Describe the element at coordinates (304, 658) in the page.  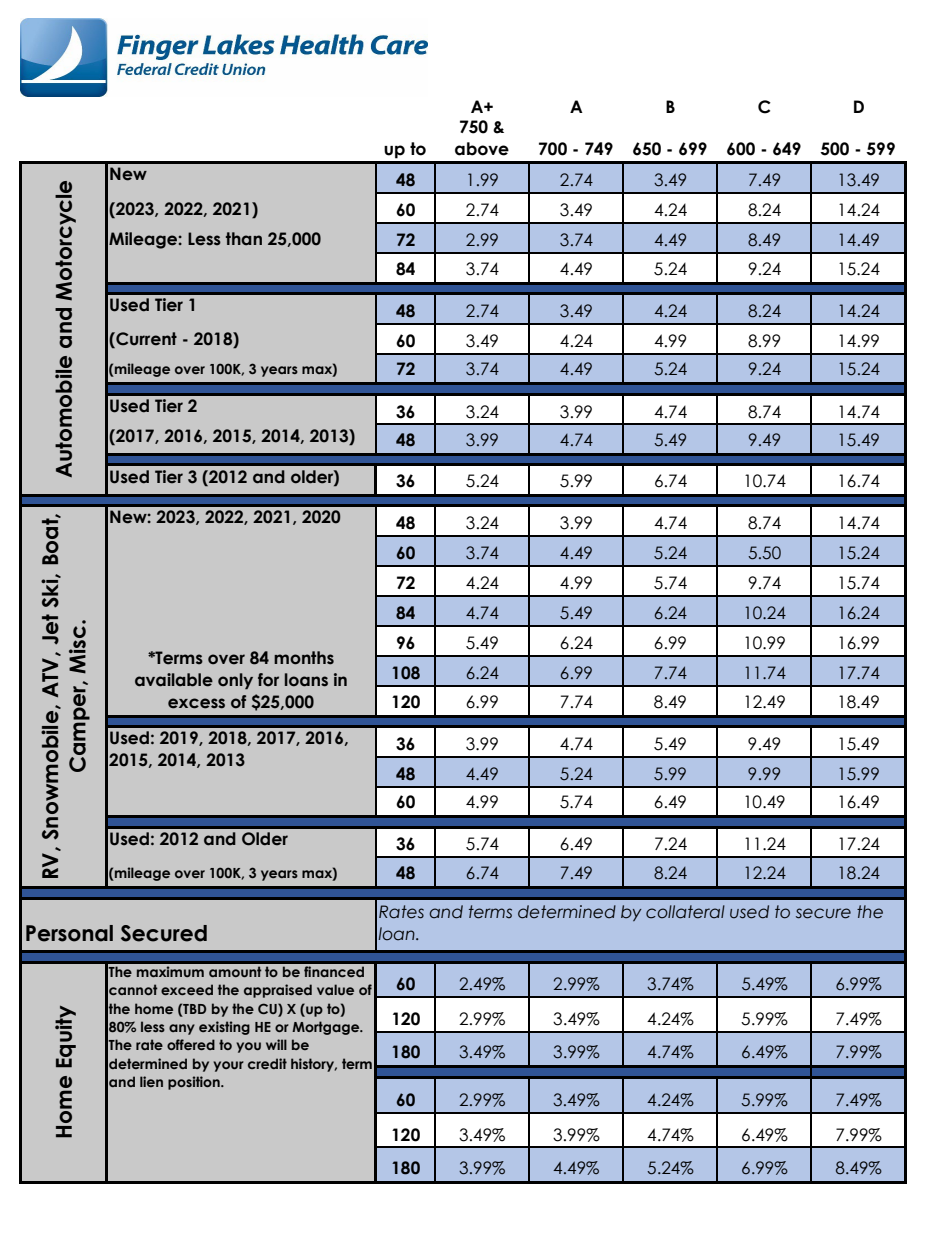
I see `months` at that location.
